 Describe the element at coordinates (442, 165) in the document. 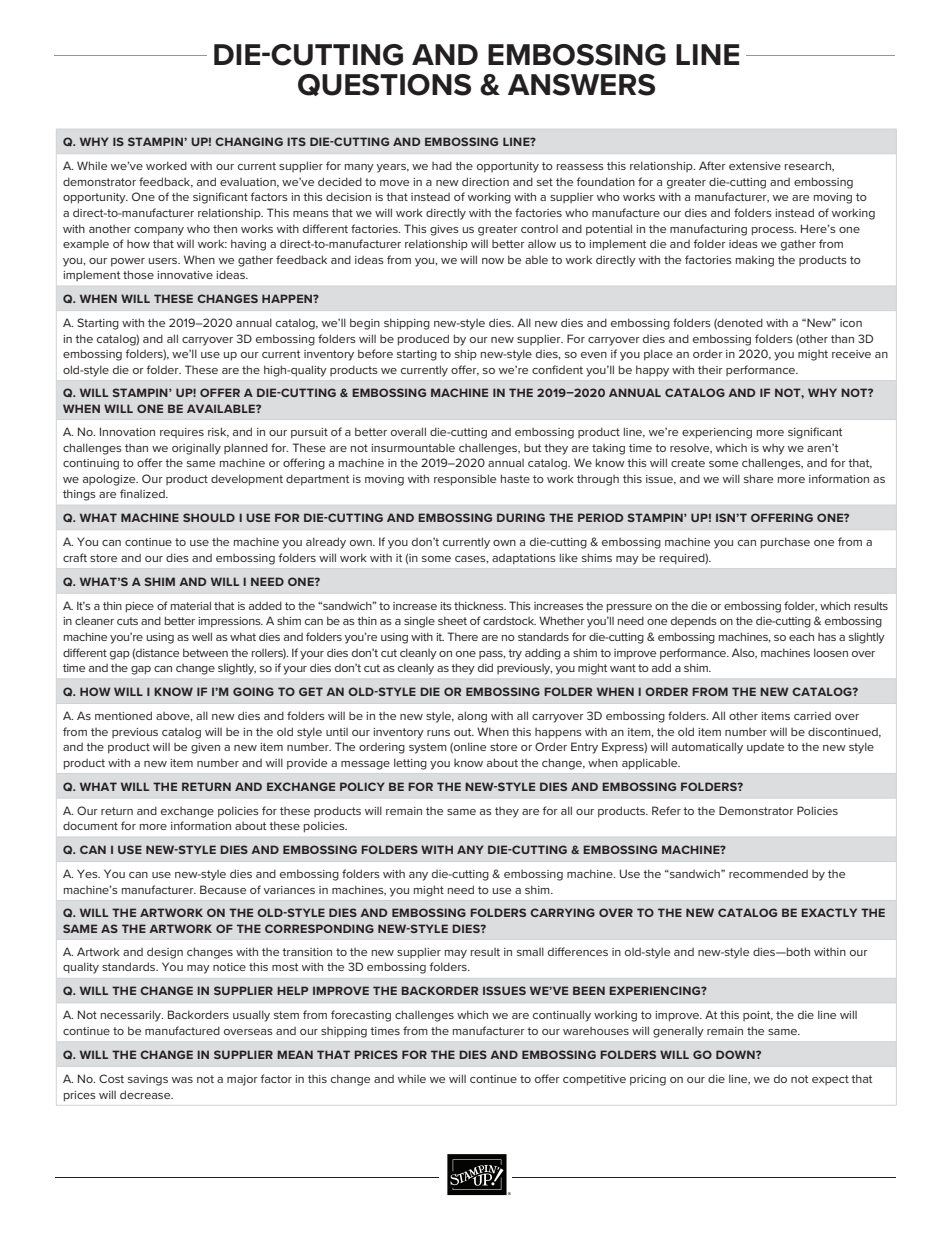

I see `had` at that location.
